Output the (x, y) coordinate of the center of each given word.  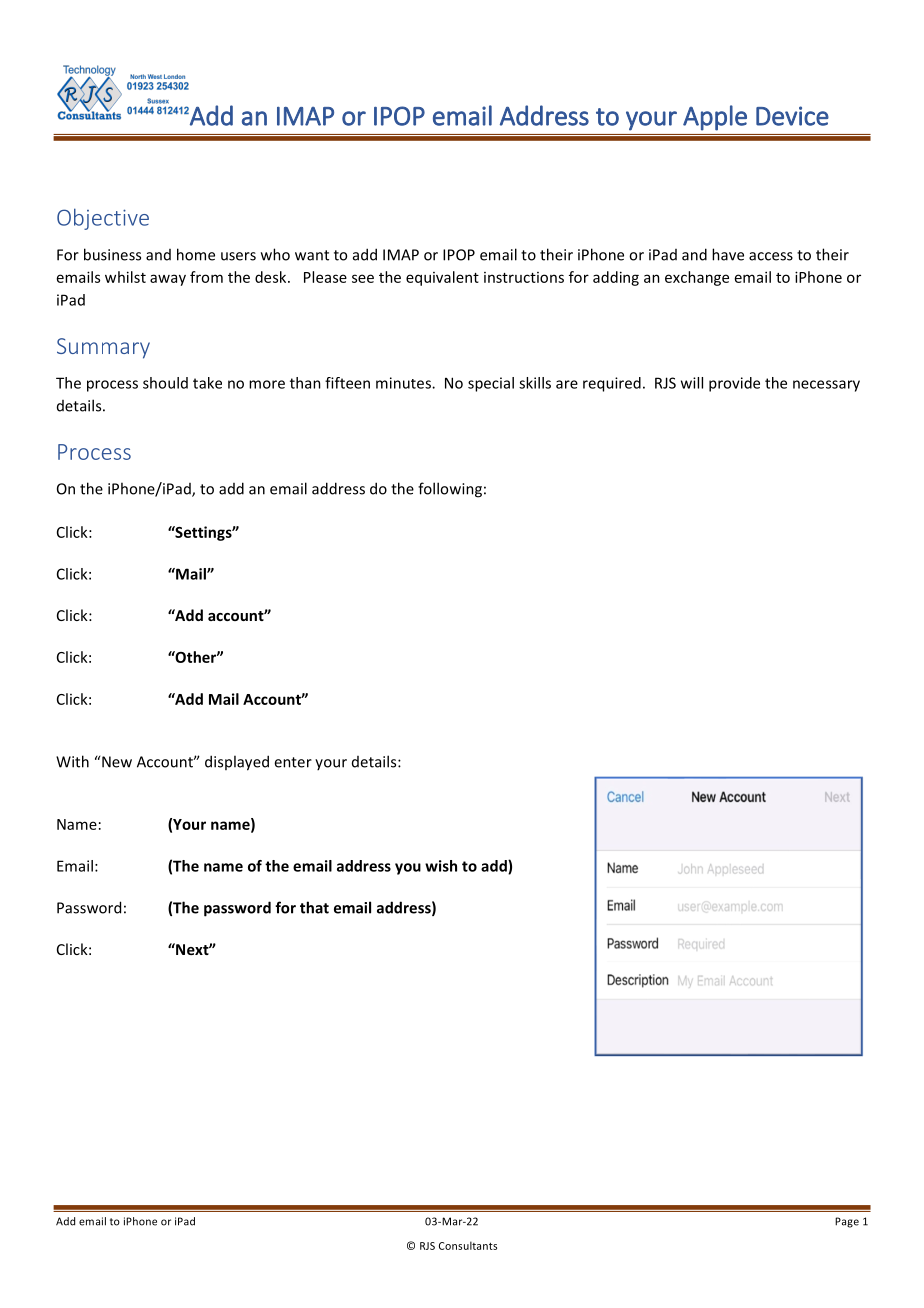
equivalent (442, 278)
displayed (237, 763)
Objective (103, 219)
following (450, 490)
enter (293, 762)
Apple (715, 118)
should (165, 383)
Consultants (468, 1245)
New (117, 762)
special (491, 384)
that (314, 907)
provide (734, 384)
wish (441, 866)
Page (847, 1222)
